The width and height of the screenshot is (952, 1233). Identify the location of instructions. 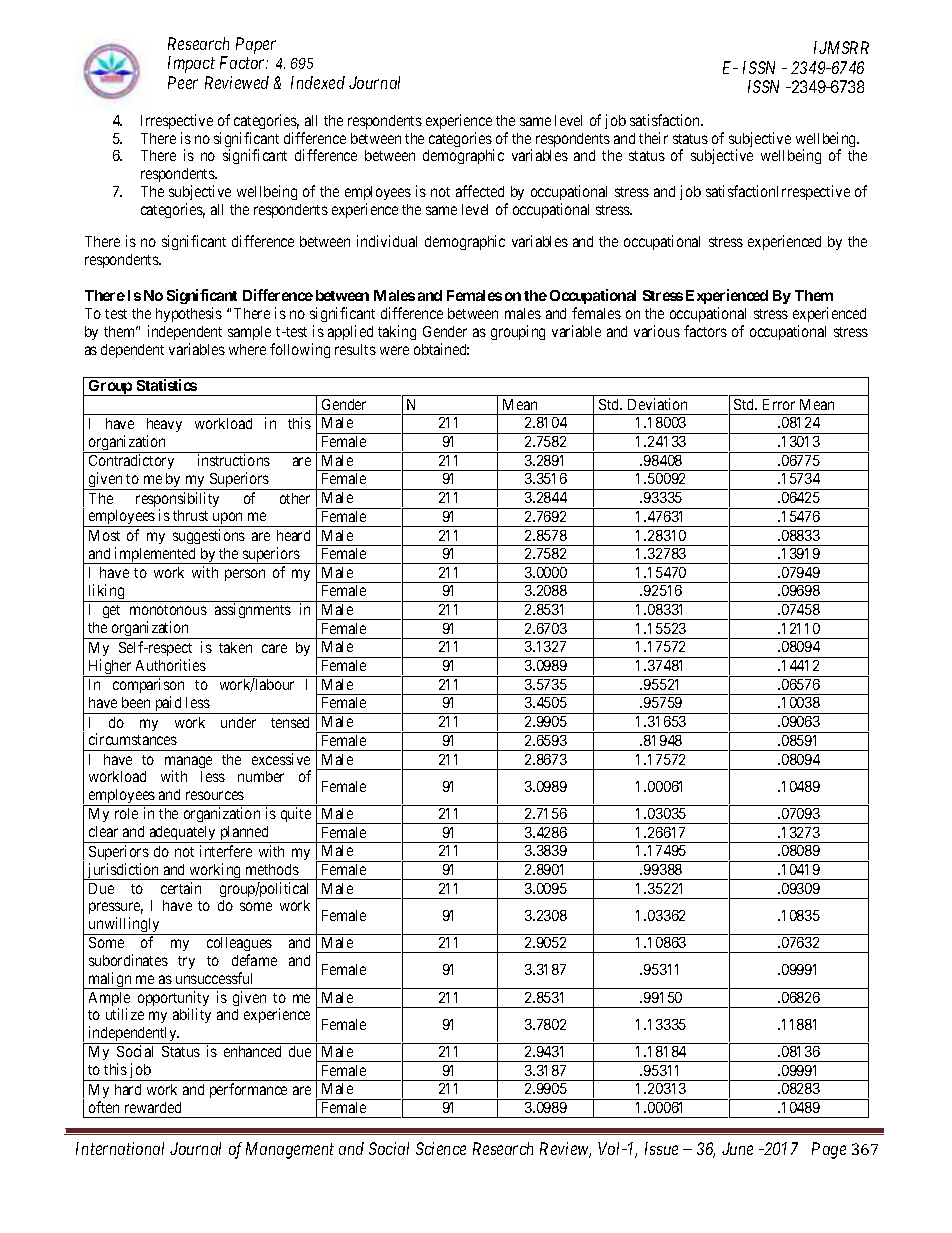
(234, 460).
